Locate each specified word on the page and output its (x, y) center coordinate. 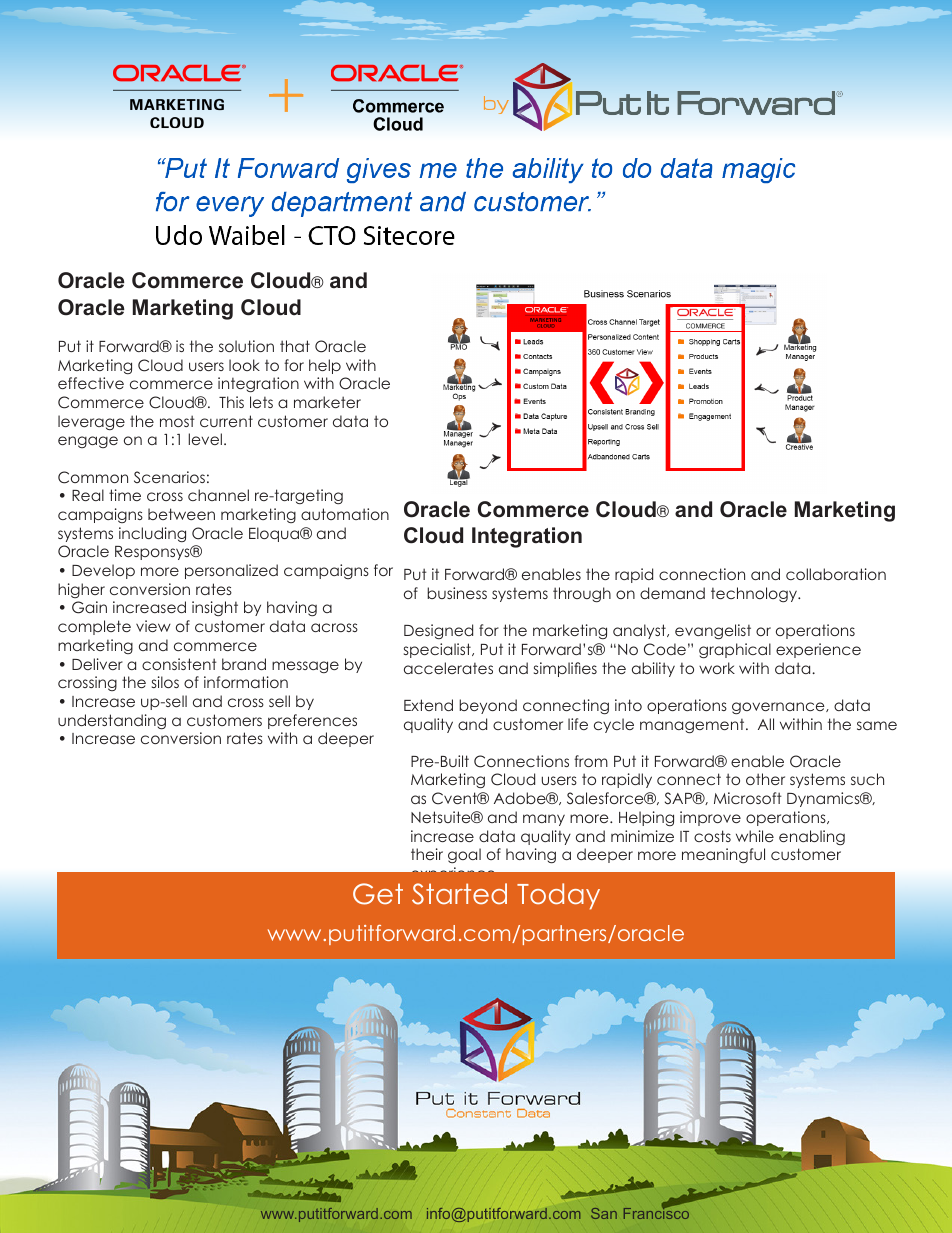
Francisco (656, 1212)
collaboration (836, 574)
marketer (327, 402)
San (604, 1213)
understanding (112, 721)
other (765, 779)
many (544, 820)
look (244, 365)
